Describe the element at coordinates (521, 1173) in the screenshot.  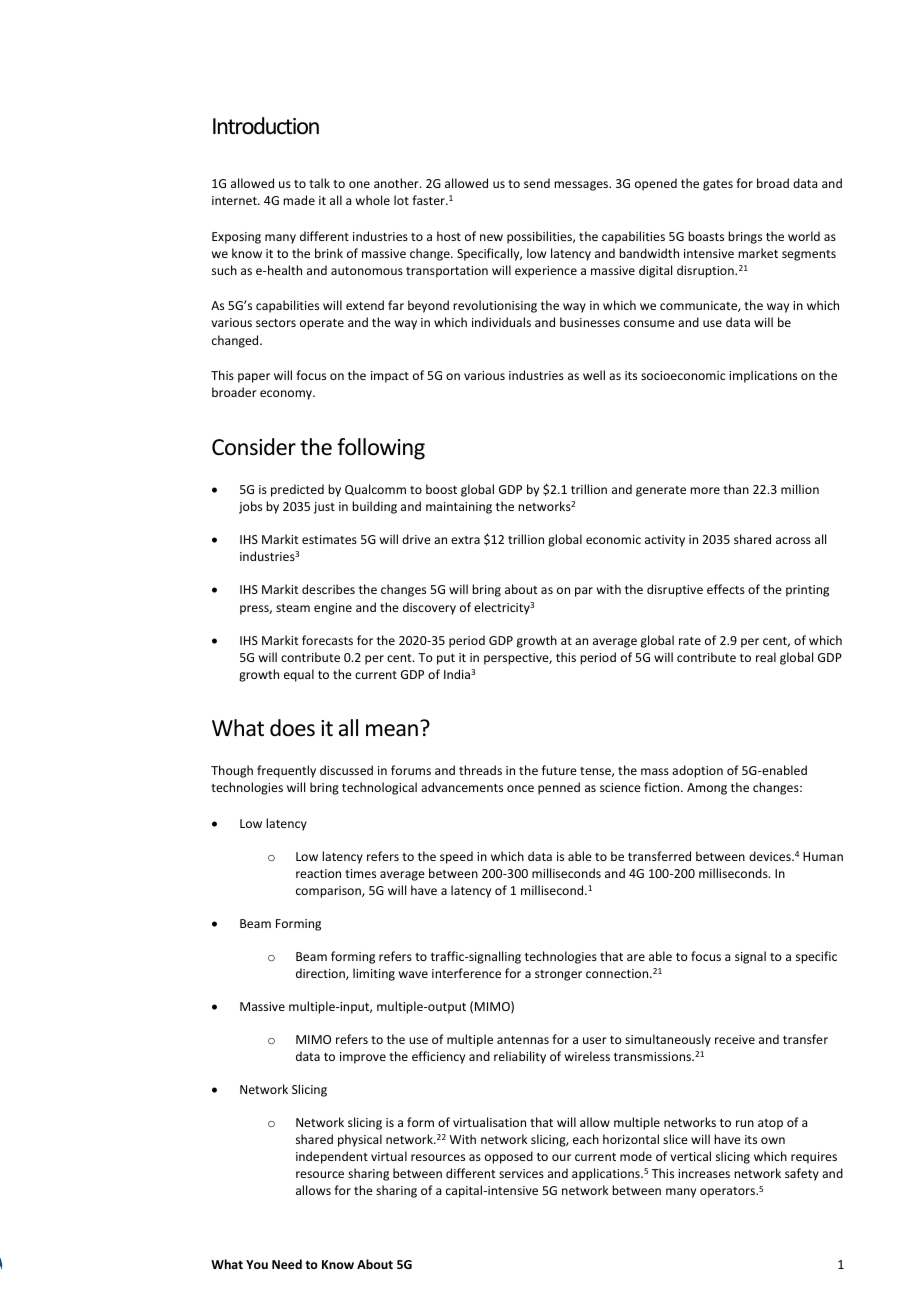
I see `services` at that location.
